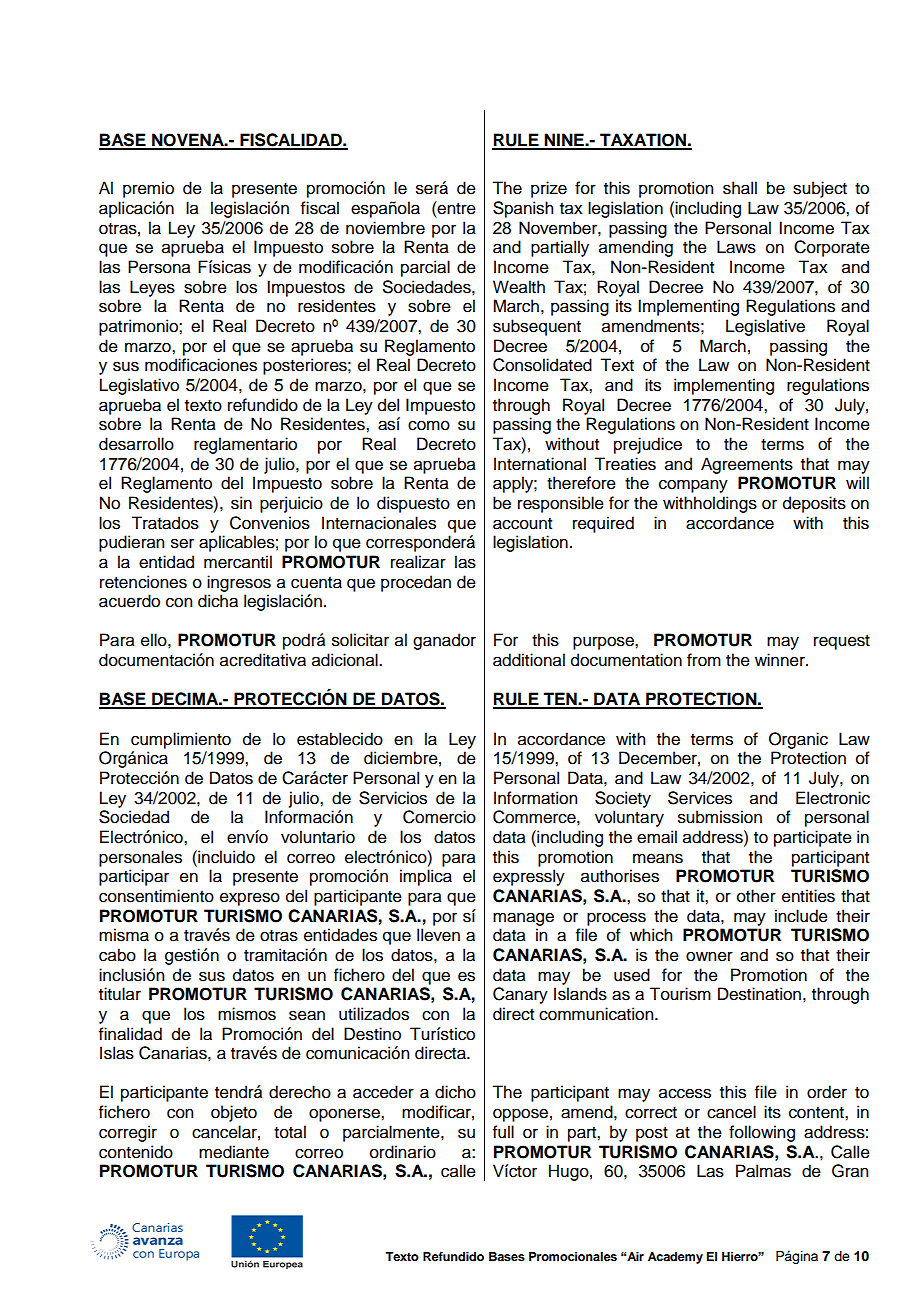 The width and height of the page is (924, 1308). Describe the element at coordinates (549, 189) in the page. I see `prize` at that location.
